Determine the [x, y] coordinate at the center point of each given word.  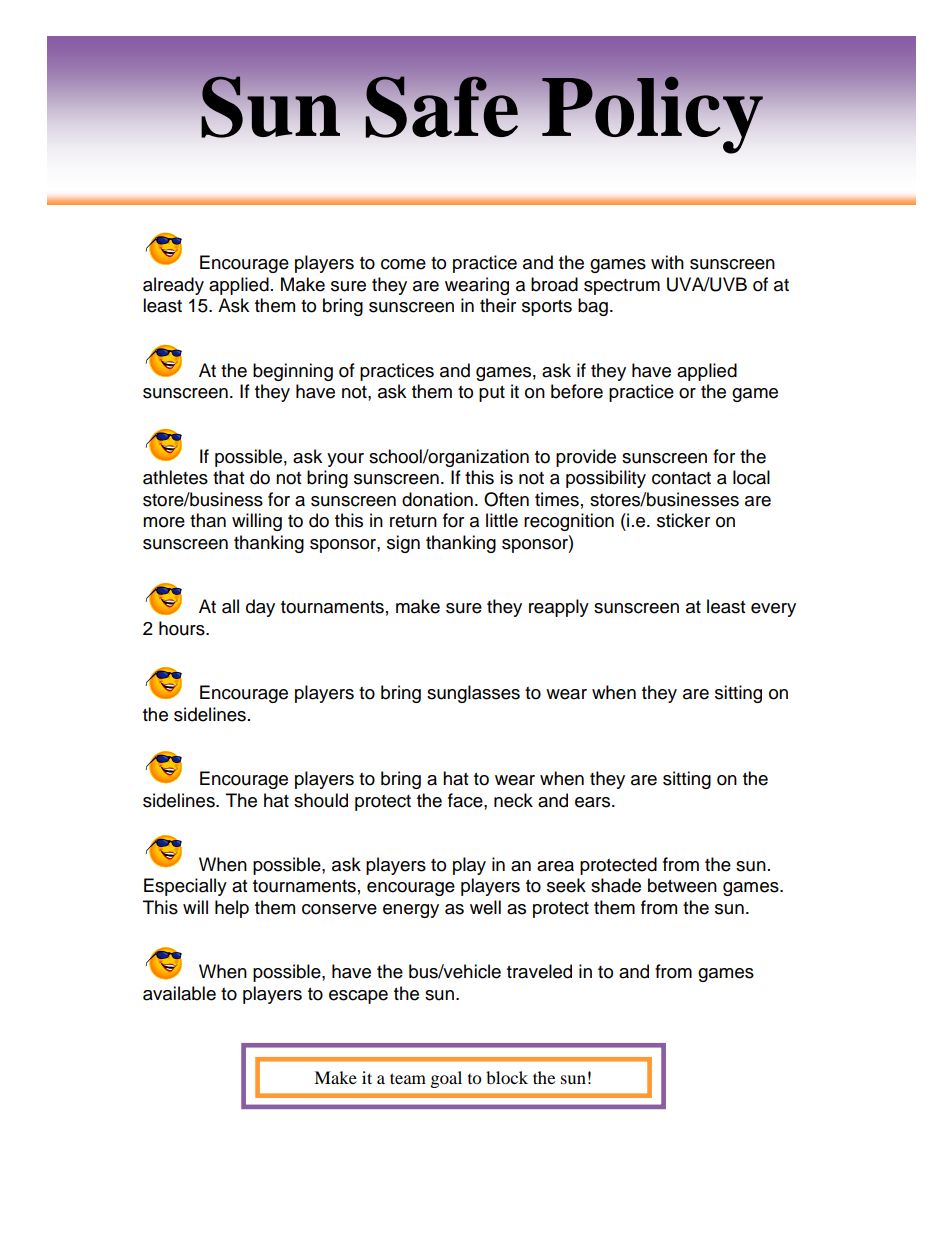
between [682, 885]
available [179, 993]
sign [403, 544]
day [260, 608]
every [773, 610]
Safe [442, 107]
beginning [293, 372]
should [321, 800]
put [492, 394]
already [173, 286]
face [466, 800]
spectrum [622, 287]
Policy [652, 115]
